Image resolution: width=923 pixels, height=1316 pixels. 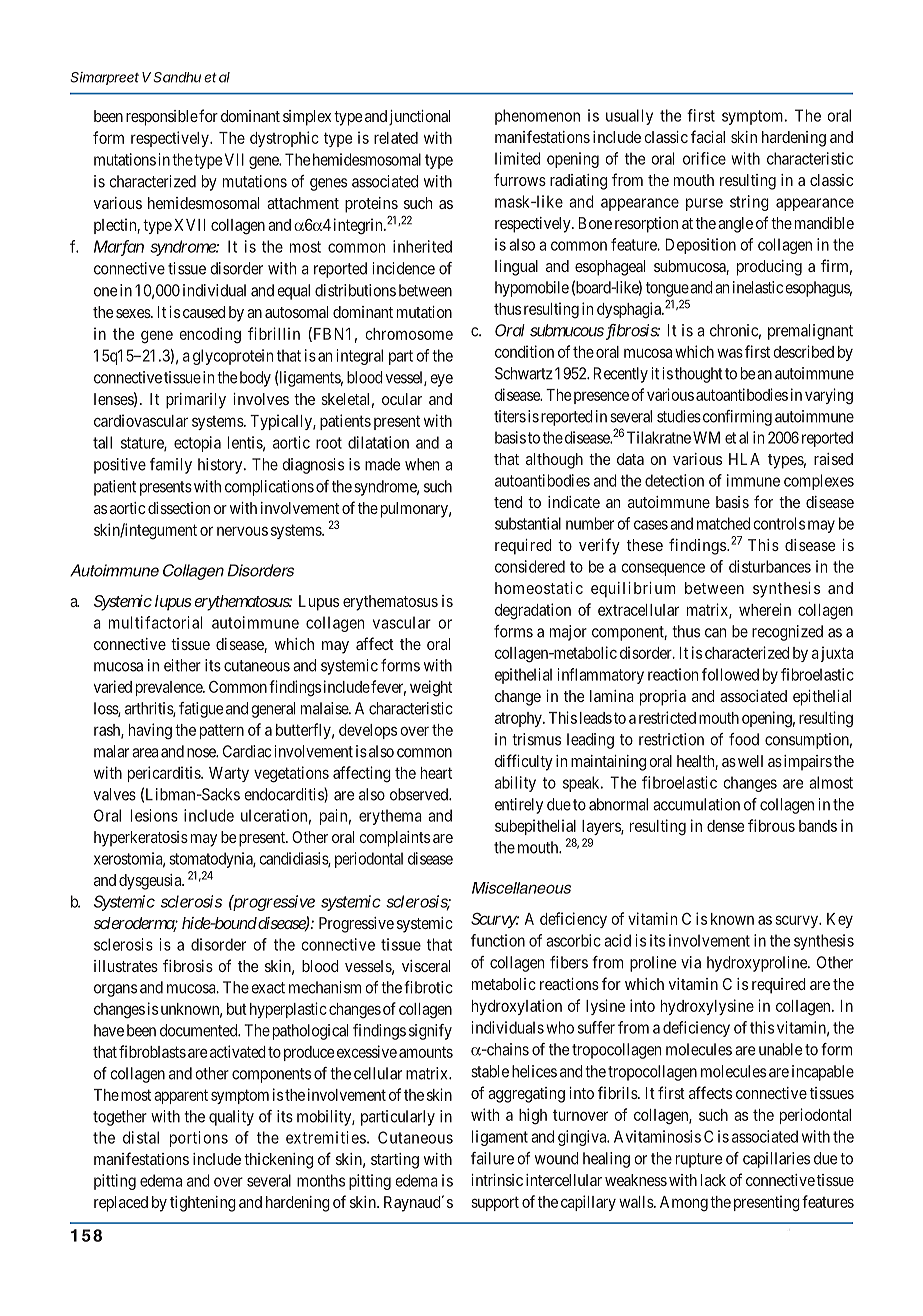 What do you see at coordinates (708, 136) in the screenshot?
I see `facial` at bounding box center [708, 136].
